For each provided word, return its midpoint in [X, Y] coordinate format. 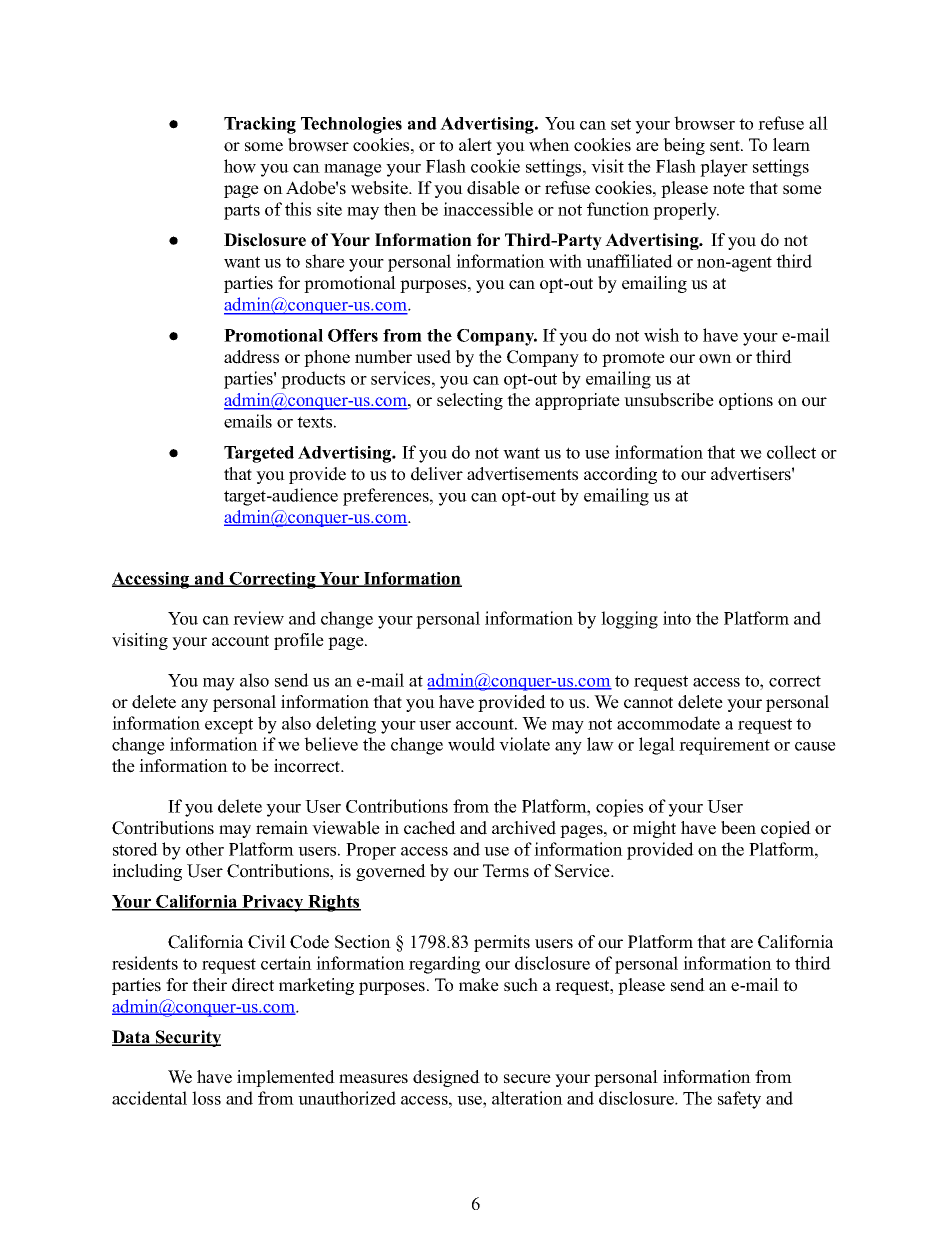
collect [791, 452]
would [471, 744]
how [240, 166]
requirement [724, 746]
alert [475, 145]
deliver [437, 474]
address [251, 357]
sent [726, 146]
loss [206, 1098]
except [229, 726]
